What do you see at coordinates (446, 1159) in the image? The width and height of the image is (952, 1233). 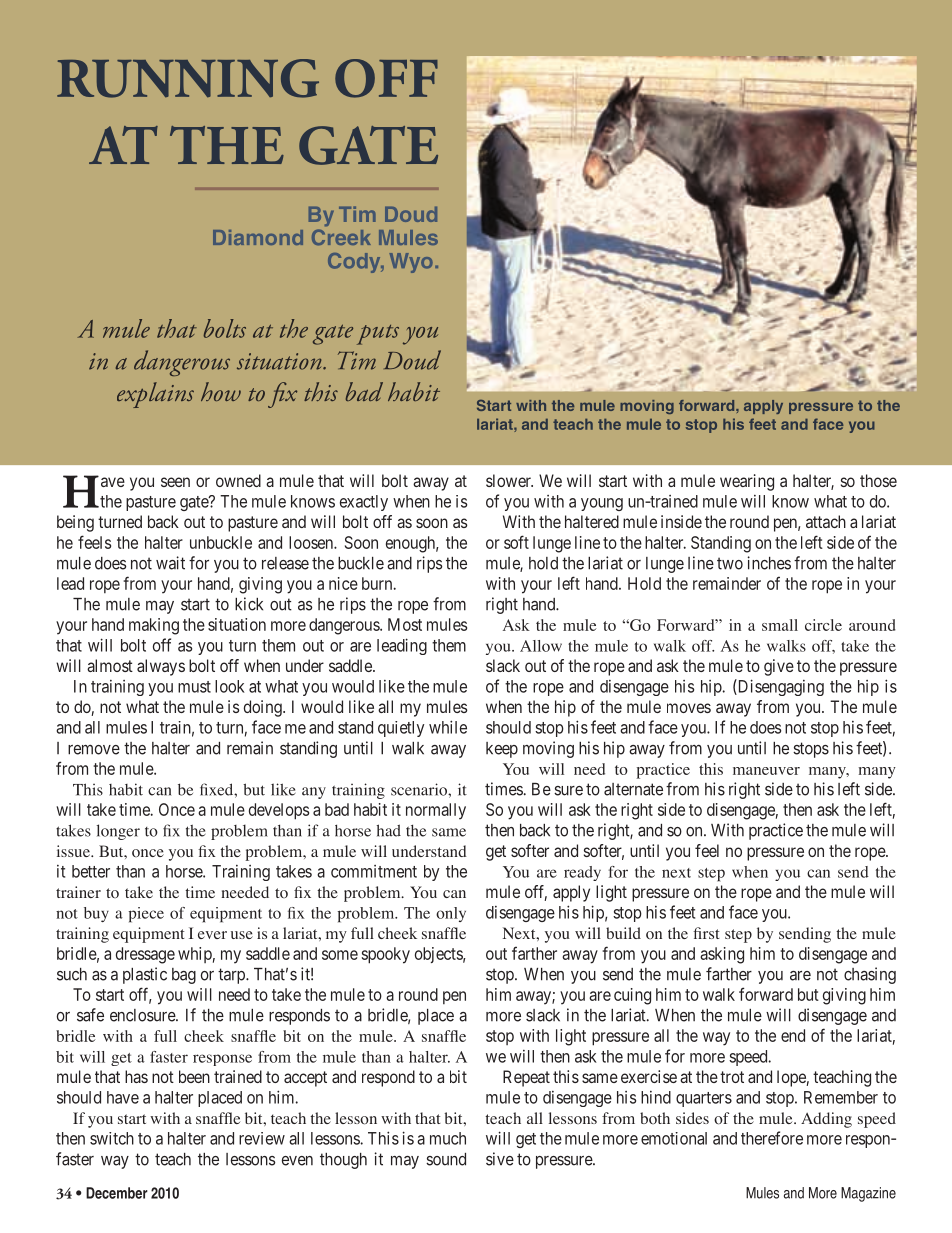 I see `sound` at bounding box center [446, 1159].
